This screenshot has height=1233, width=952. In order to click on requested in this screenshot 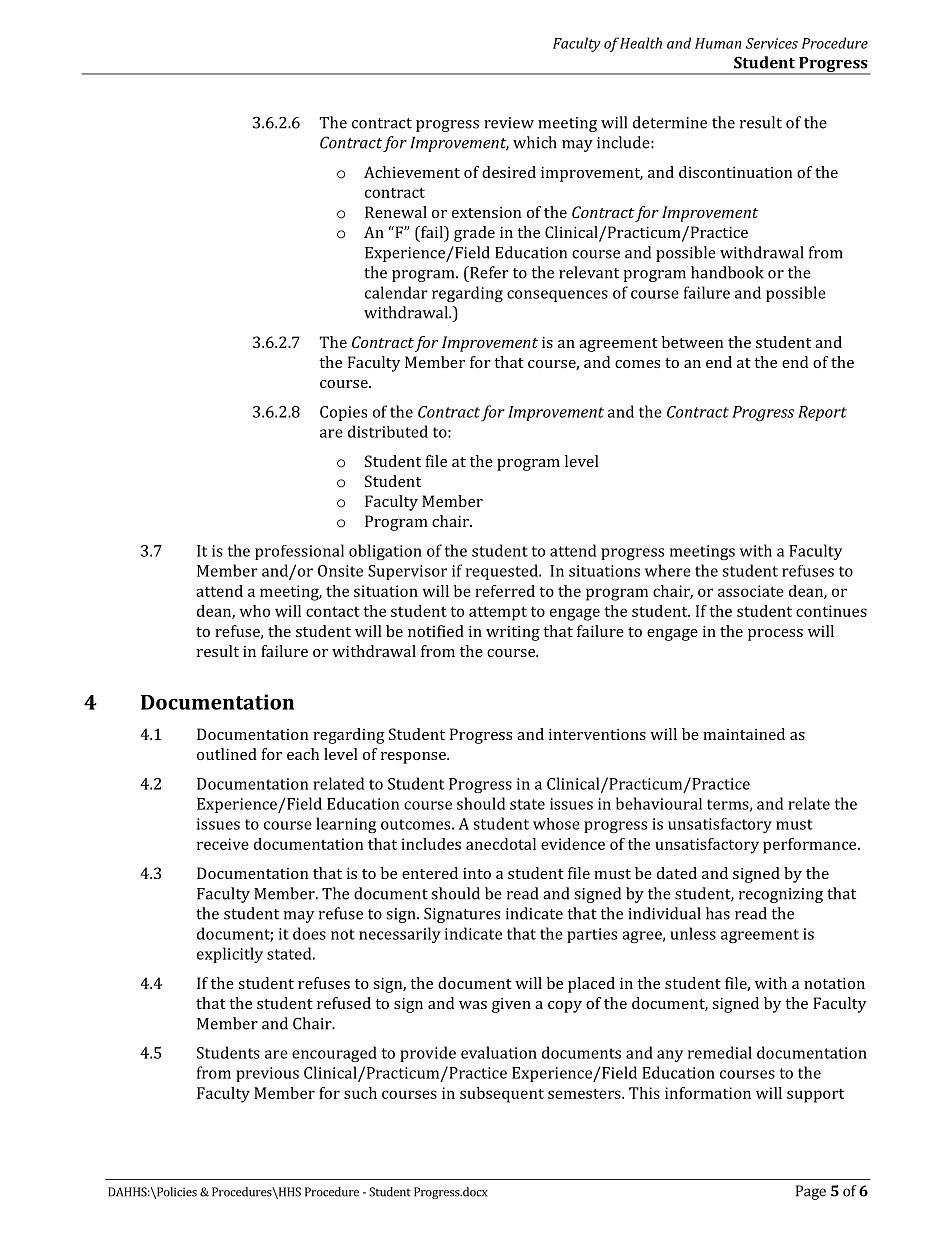, I will do `click(503, 572)`.
